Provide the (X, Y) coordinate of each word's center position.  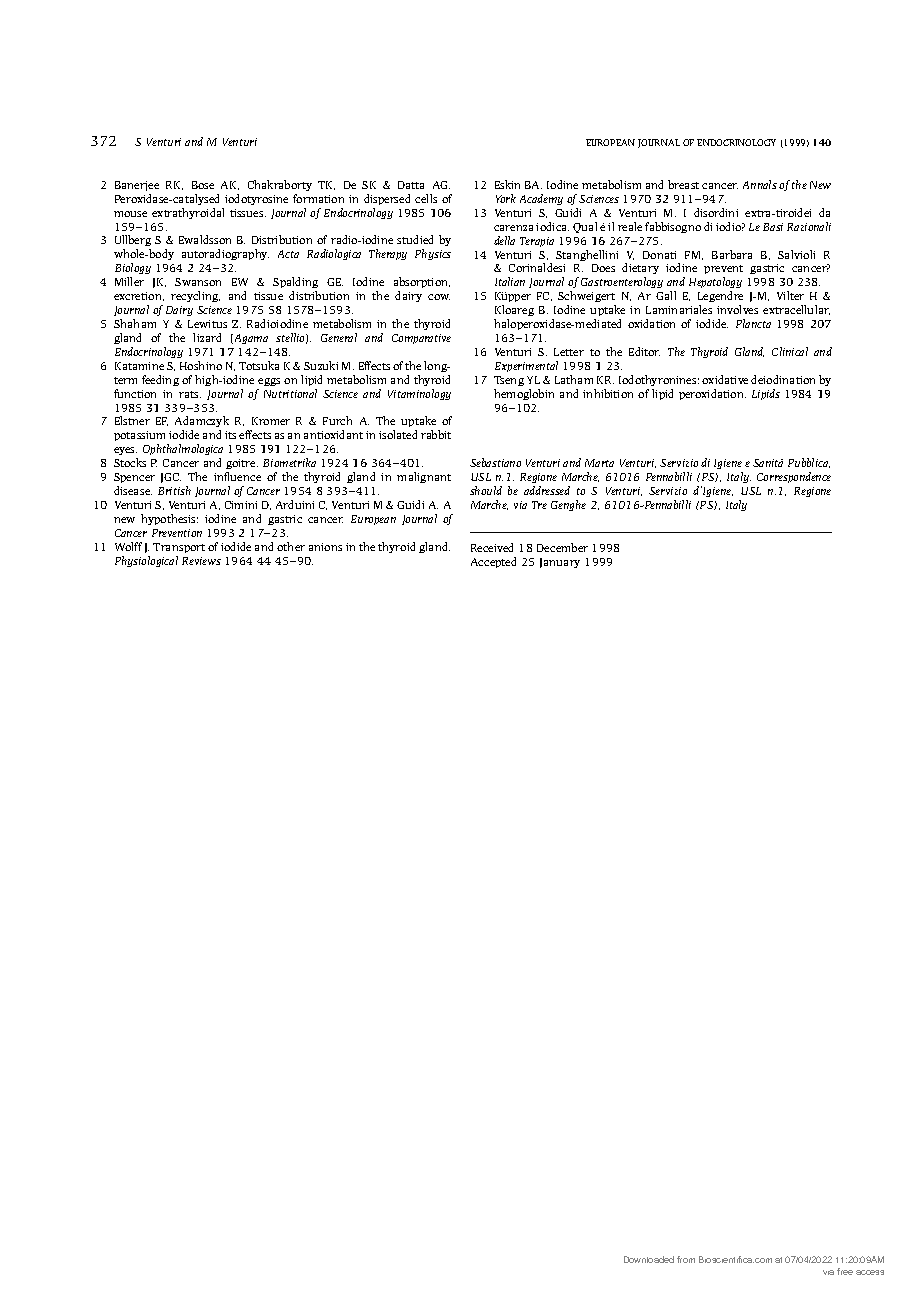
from (686, 1259)
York (506, 198)
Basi (773, 227)
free (845, 1271)
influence (237, 476)
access (870, 1272)
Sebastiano (495, 462)
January (560, 563)
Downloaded (649, 1259)
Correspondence (794, 477)
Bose (203, 185)
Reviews (201, 561)
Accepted (493, 562)
